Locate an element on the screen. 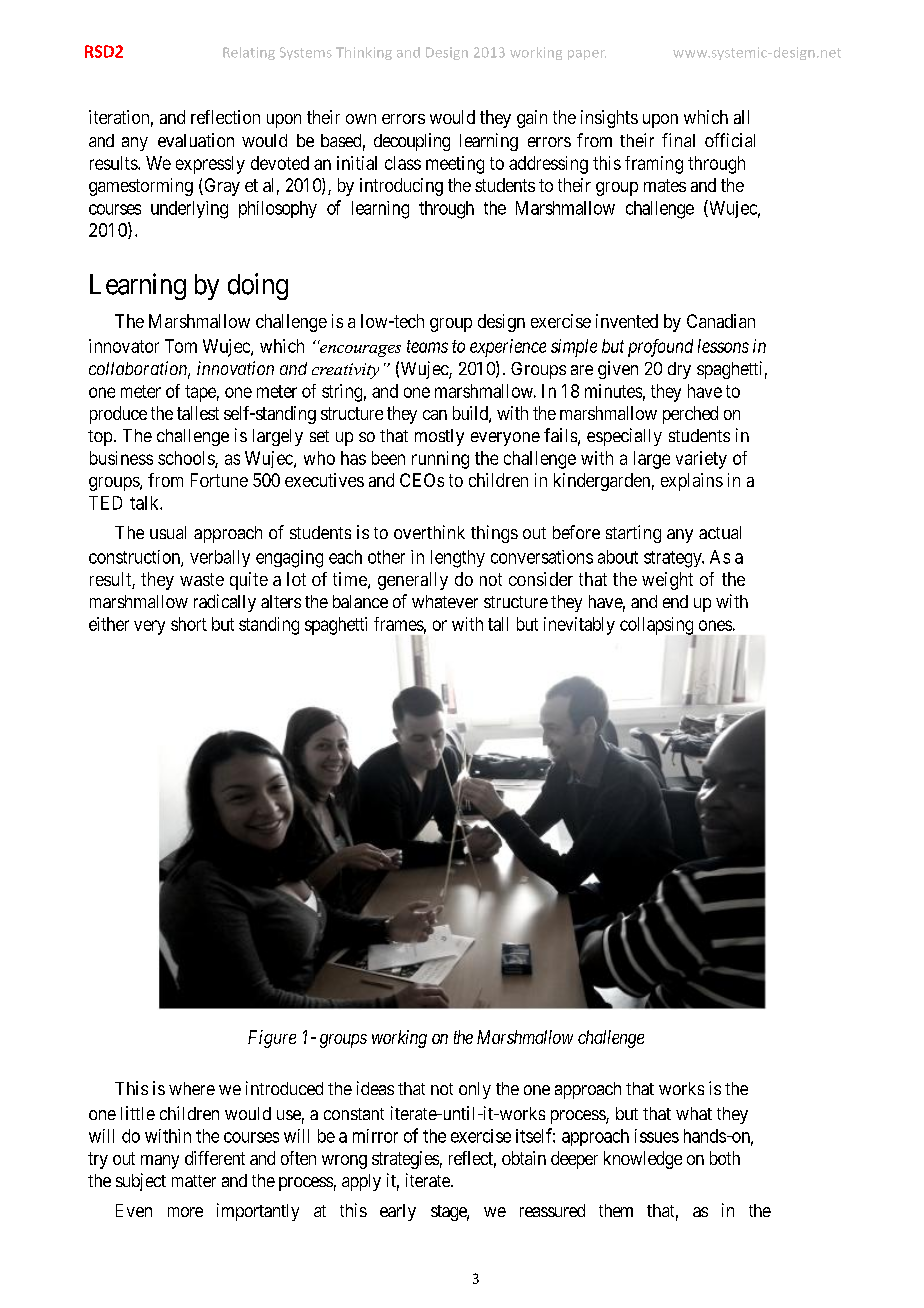 Image resolution: width=924 pixels, height=1308 pixels. matter is located at coordinates (194, 1181).
